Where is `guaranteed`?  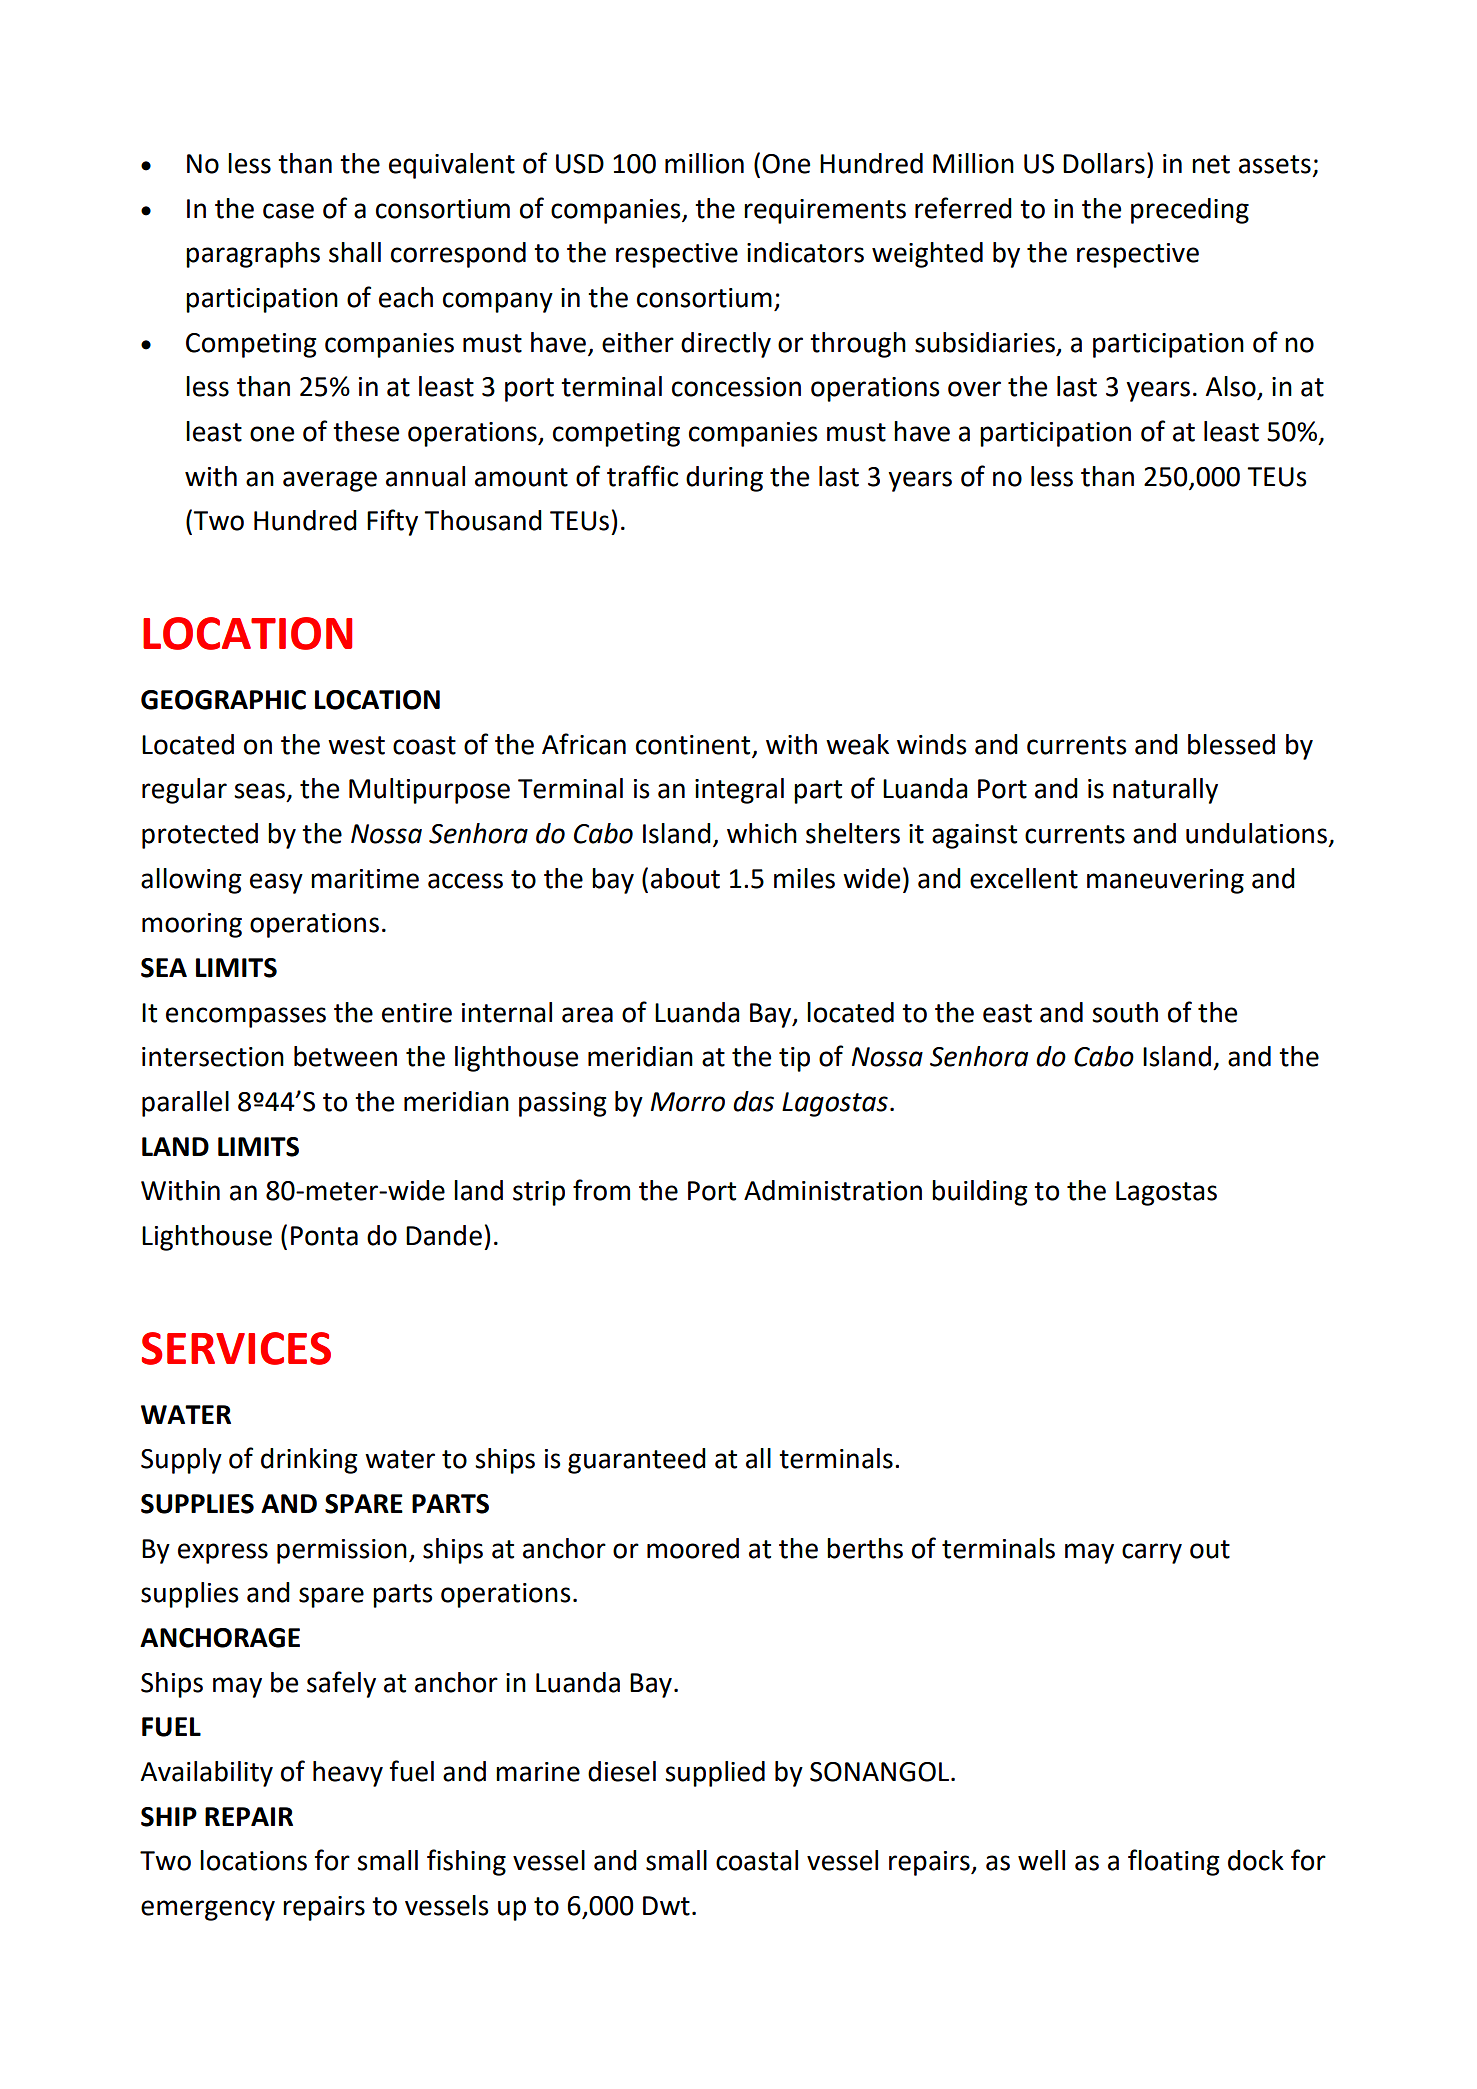 guaranteed is located at coordinates (637, 1461).
